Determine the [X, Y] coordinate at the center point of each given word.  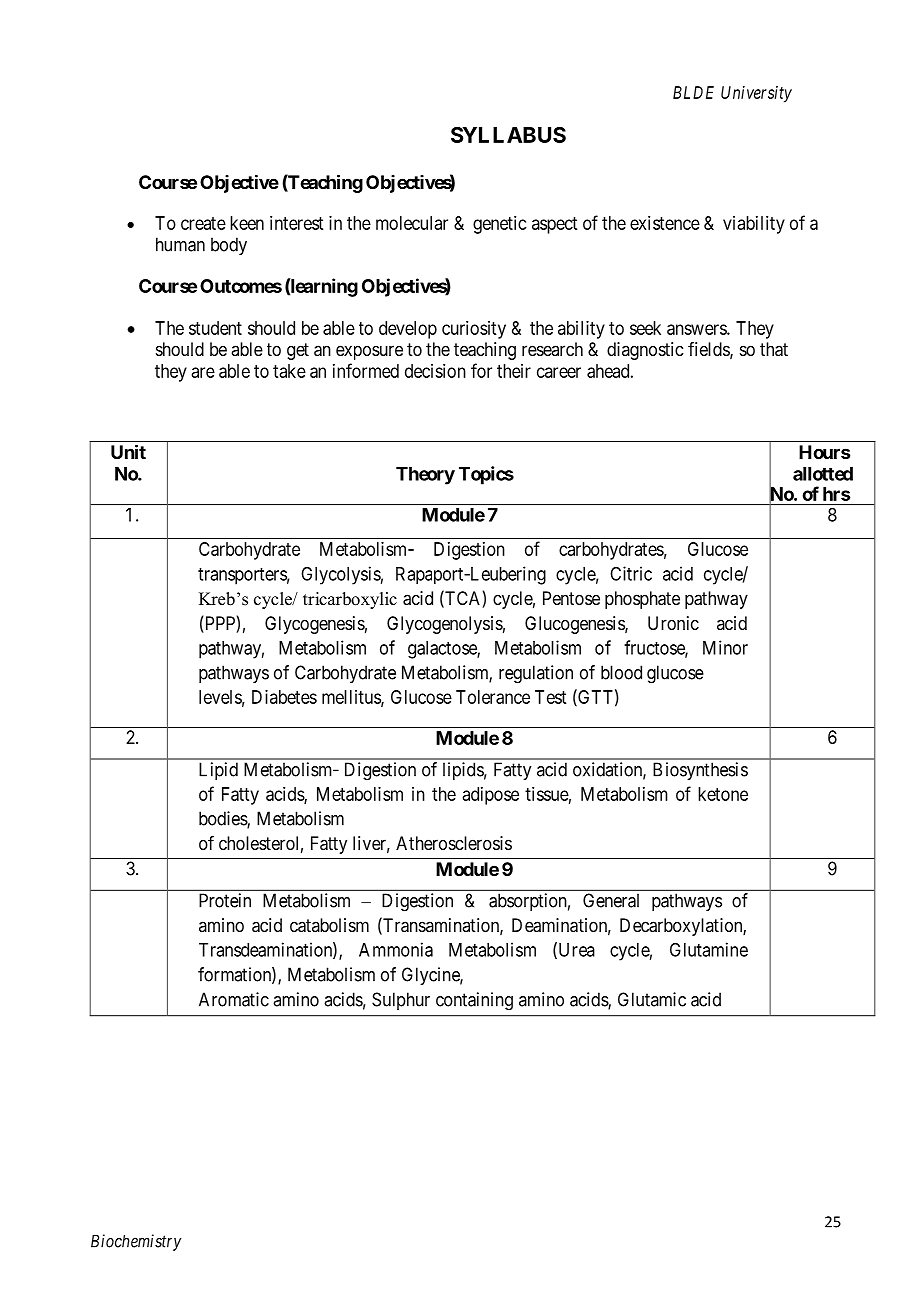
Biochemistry [136, 1242]
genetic [500, 225]
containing [474, 1001]
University [756, 94]
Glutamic [652, 999]
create [203, 223]
